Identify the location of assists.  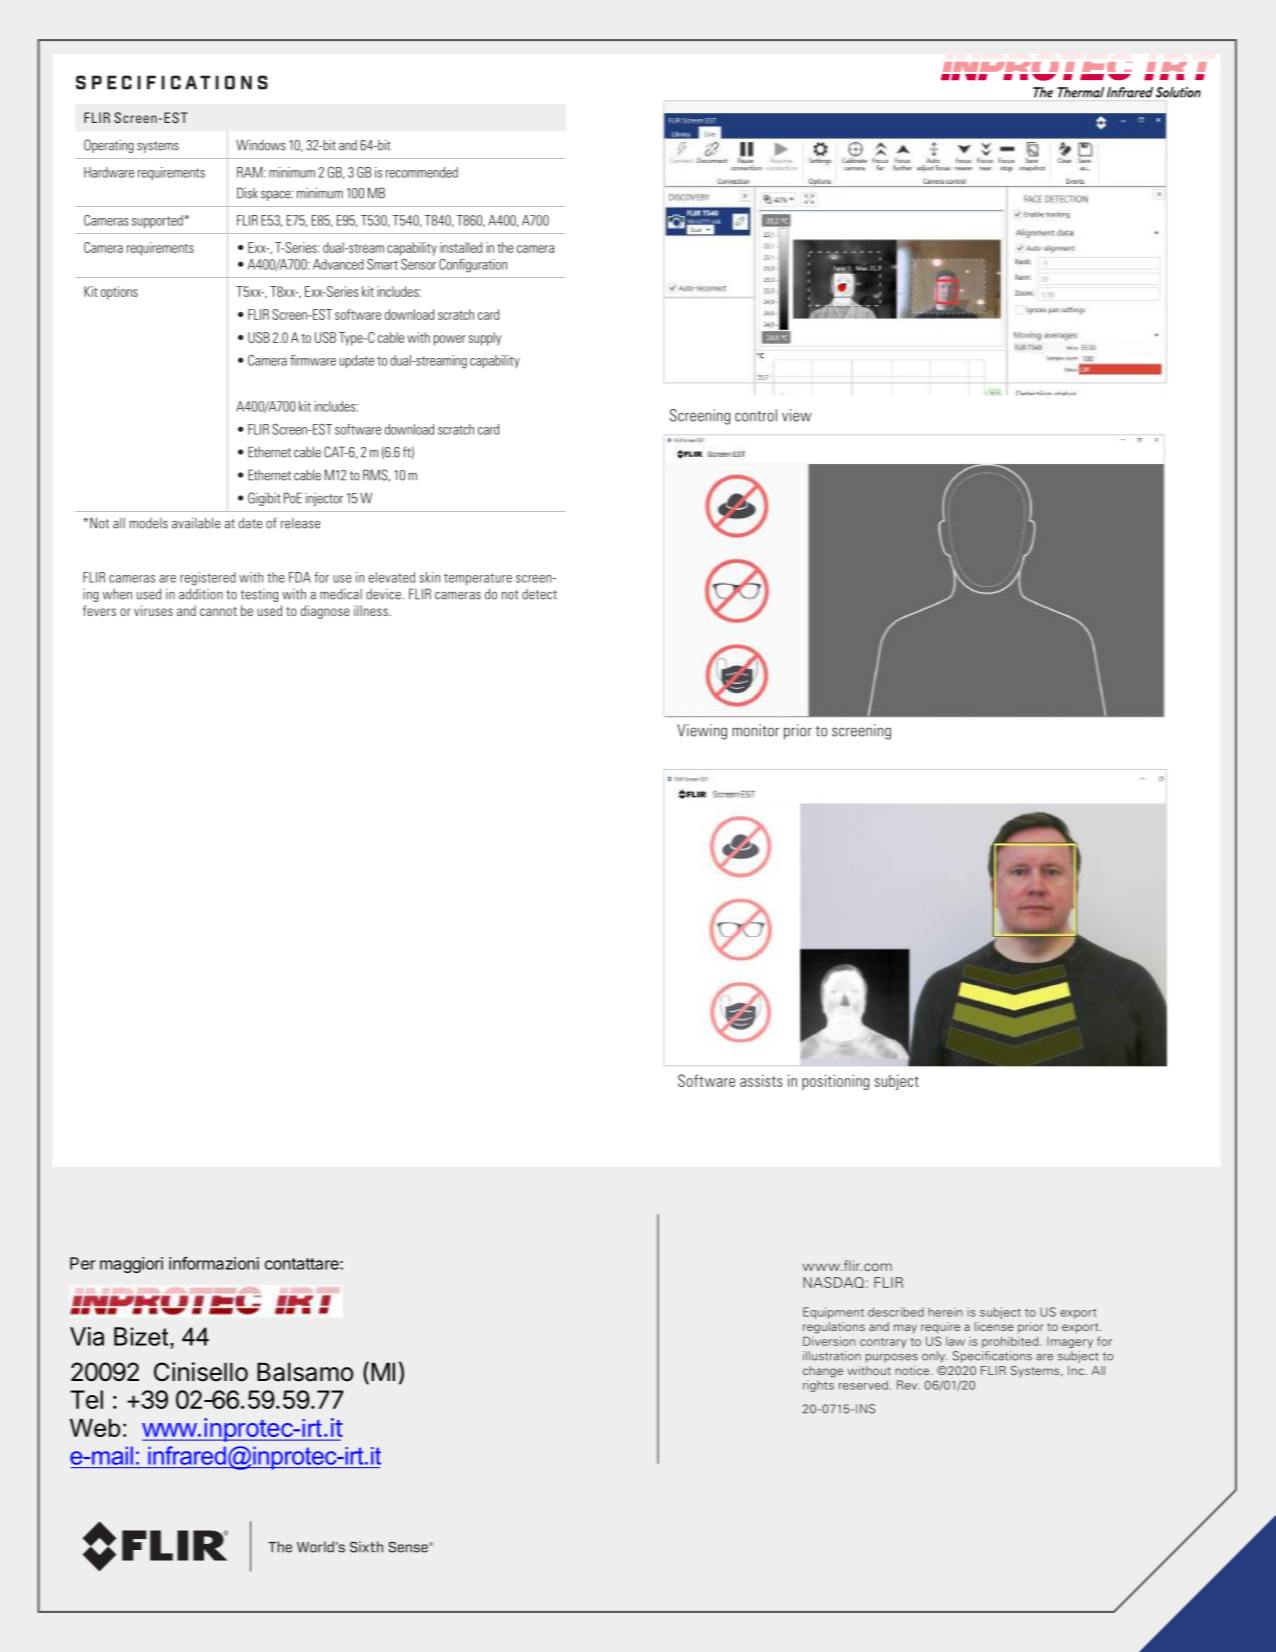
(761, 1080).
